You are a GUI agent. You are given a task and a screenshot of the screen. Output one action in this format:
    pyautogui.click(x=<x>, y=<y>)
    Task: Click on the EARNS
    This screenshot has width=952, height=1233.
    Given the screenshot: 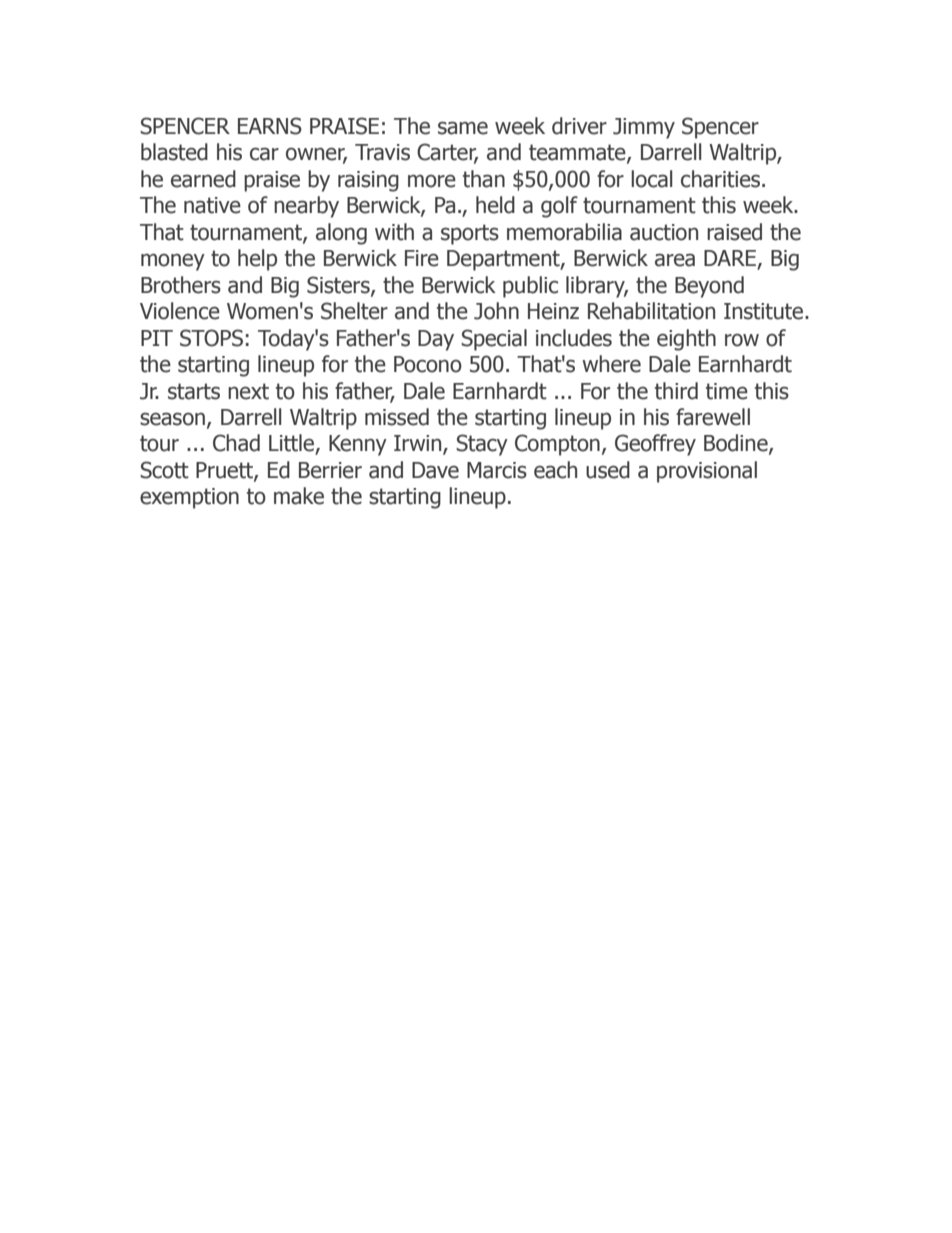 What is the action you would take?
    pyautogui.click(x=270, y=126)
